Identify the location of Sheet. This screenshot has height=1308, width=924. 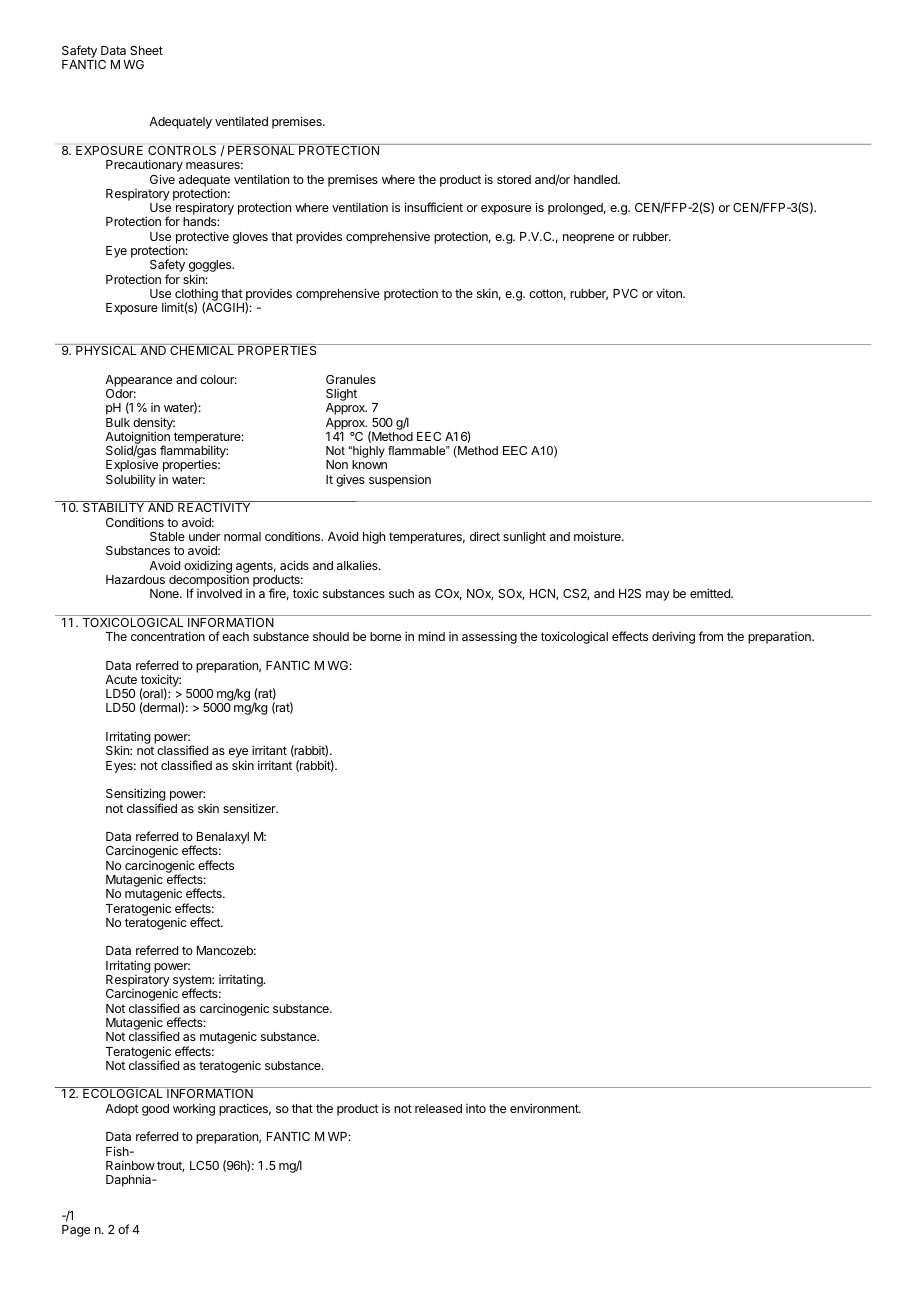
(146, 50).
